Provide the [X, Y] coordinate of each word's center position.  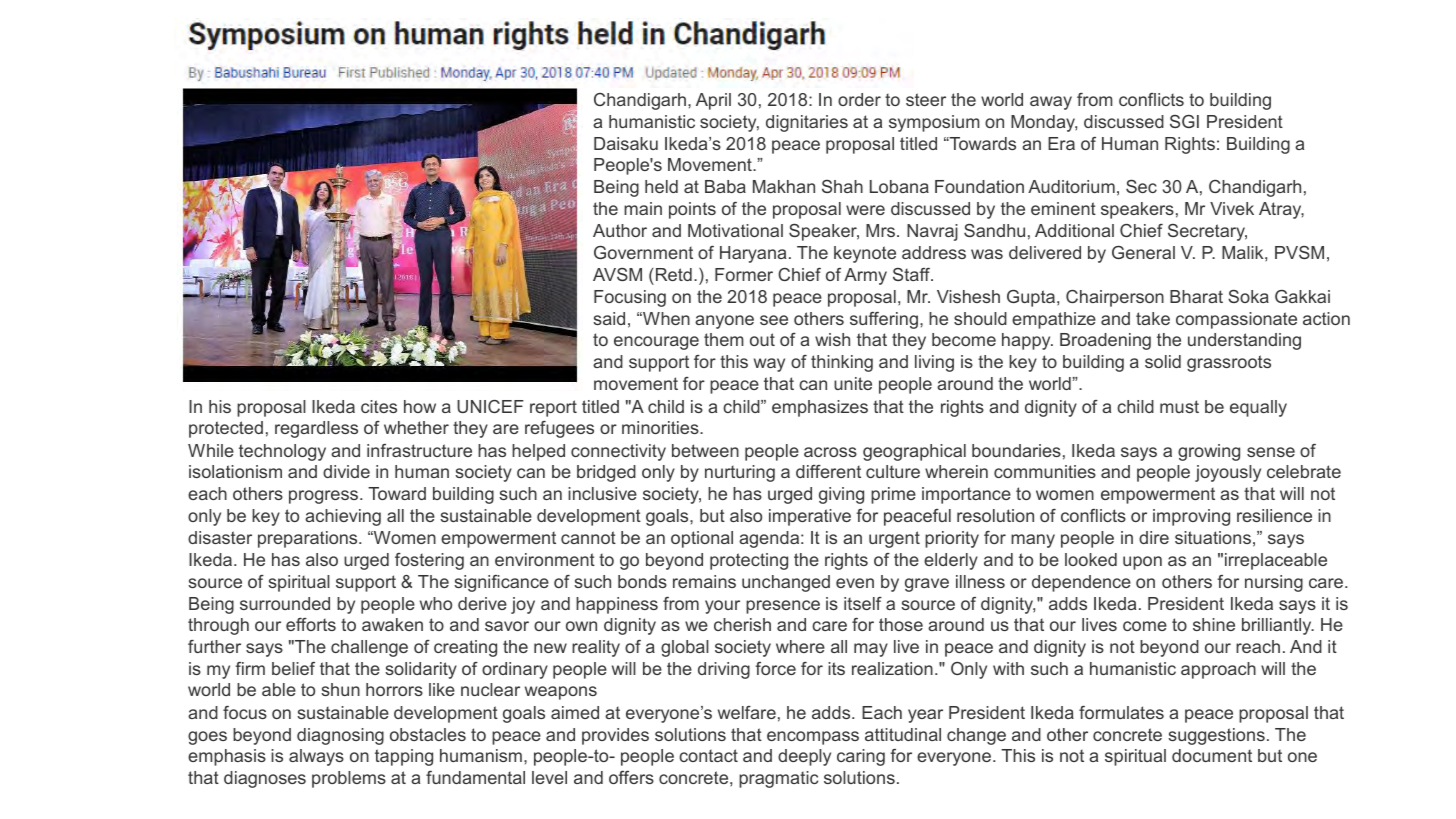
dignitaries [807, 123]
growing [1209, 452]
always [316, 757]
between [705, 450]
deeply [804, 757]
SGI [1184, 121]
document [1212, 755]
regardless [316, 429]
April [713, 101]
